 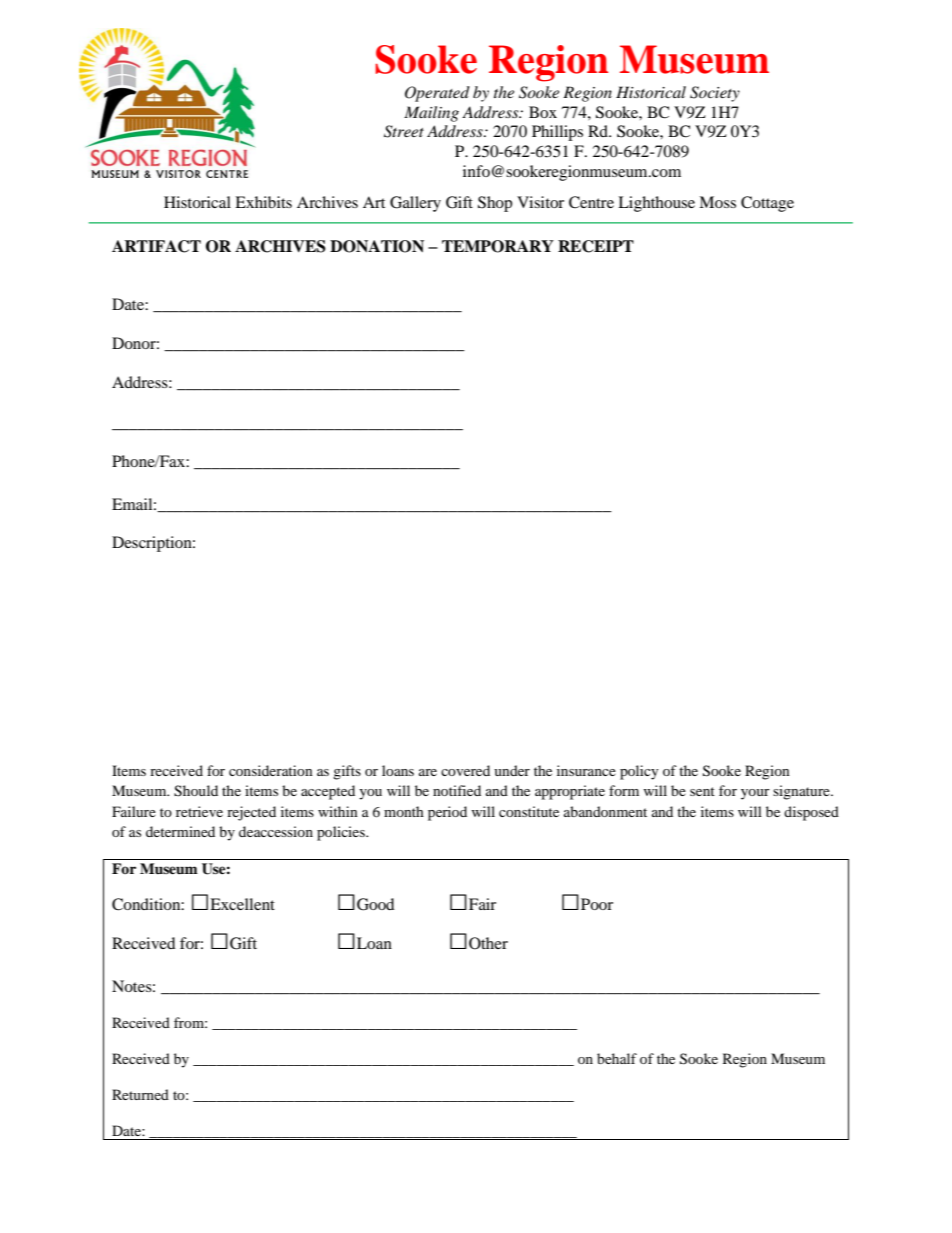 I want to click on Society, so click(x=715, y=94).
